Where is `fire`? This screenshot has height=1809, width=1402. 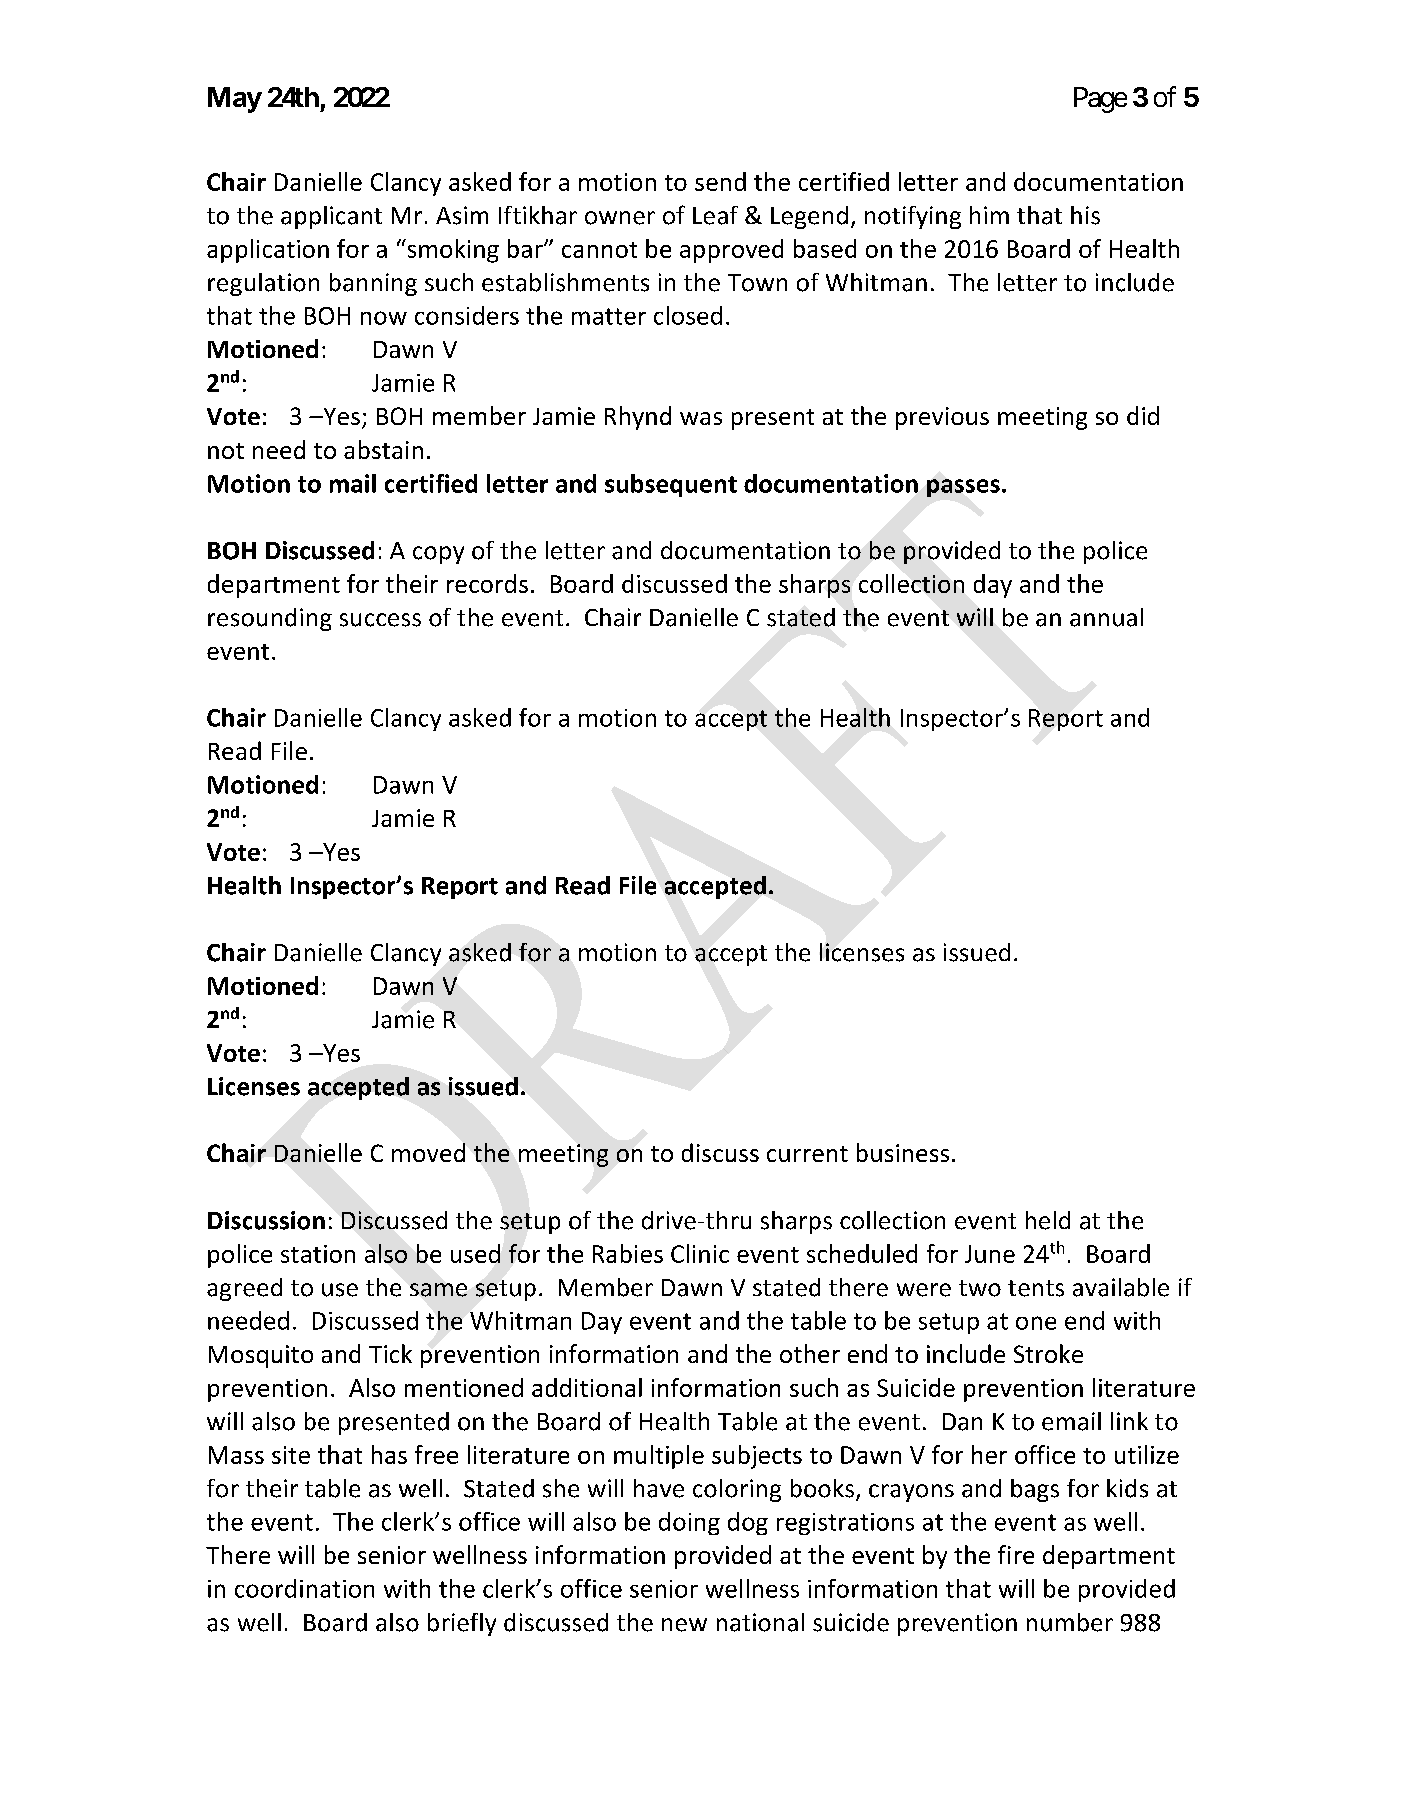
fire is located at coordinates (1016, 1554).
